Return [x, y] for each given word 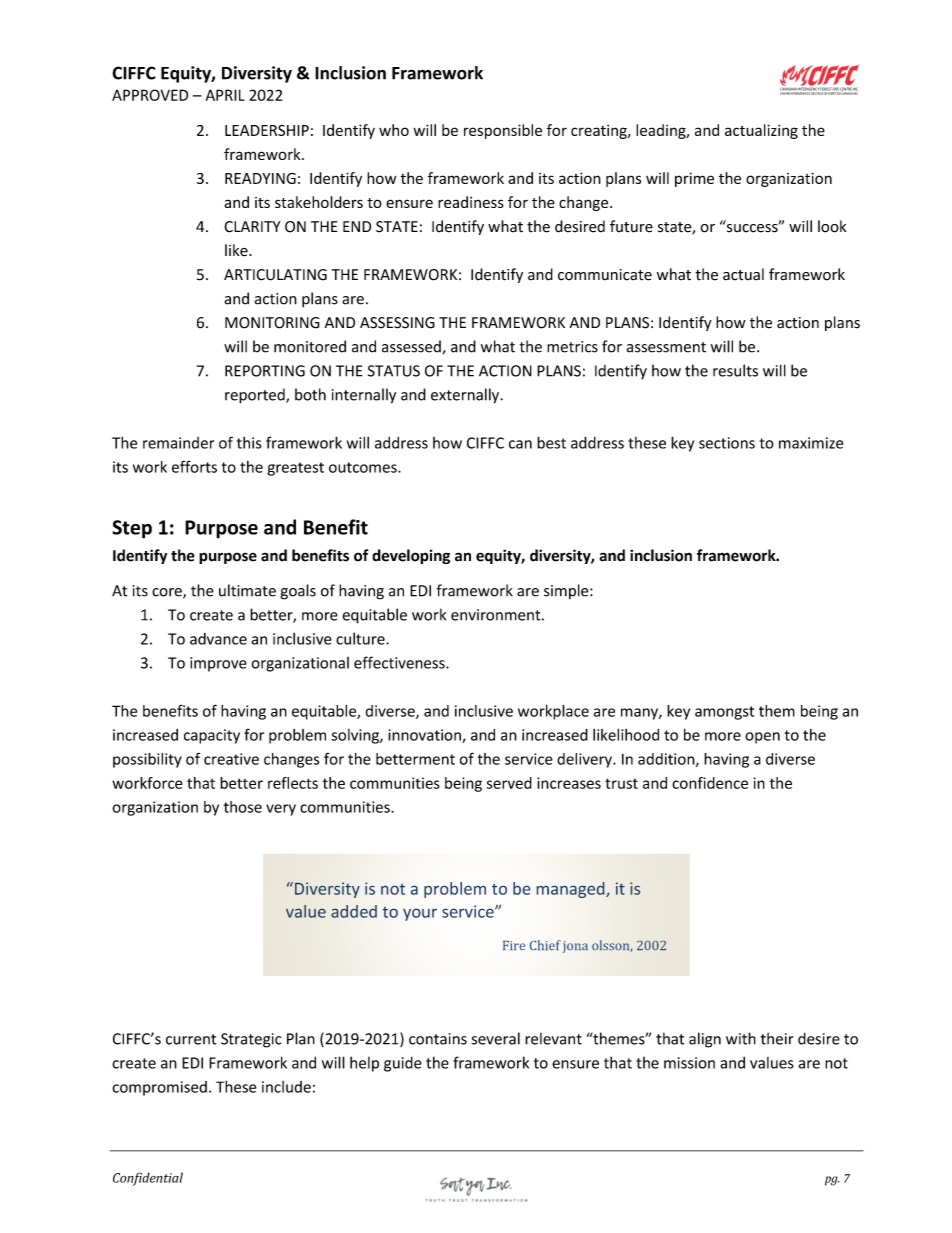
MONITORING [272, 323]
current [191, 1039]
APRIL [225, 95]
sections [727, 443]
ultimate [247, 590]
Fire [514, 945]
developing [411, 556]
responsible [503, 131]
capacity [212, 736]
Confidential [148, 1179]
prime [694, 179]
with [741, 1038]
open [762, 738]
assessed [411, 346]
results [735, 370]
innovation [425, 736]
